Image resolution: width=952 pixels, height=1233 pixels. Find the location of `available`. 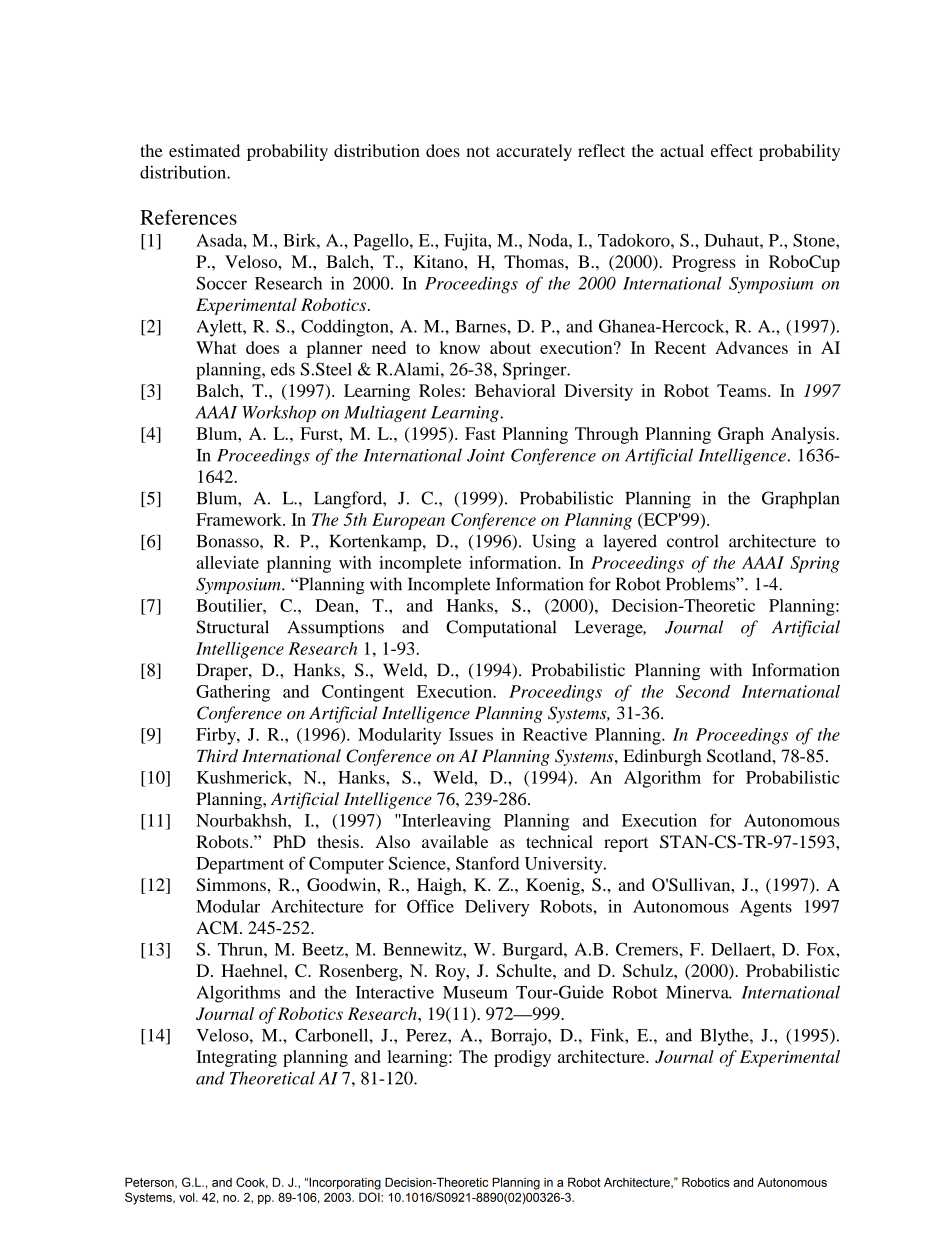

available is located at coordinates (455, 841).
